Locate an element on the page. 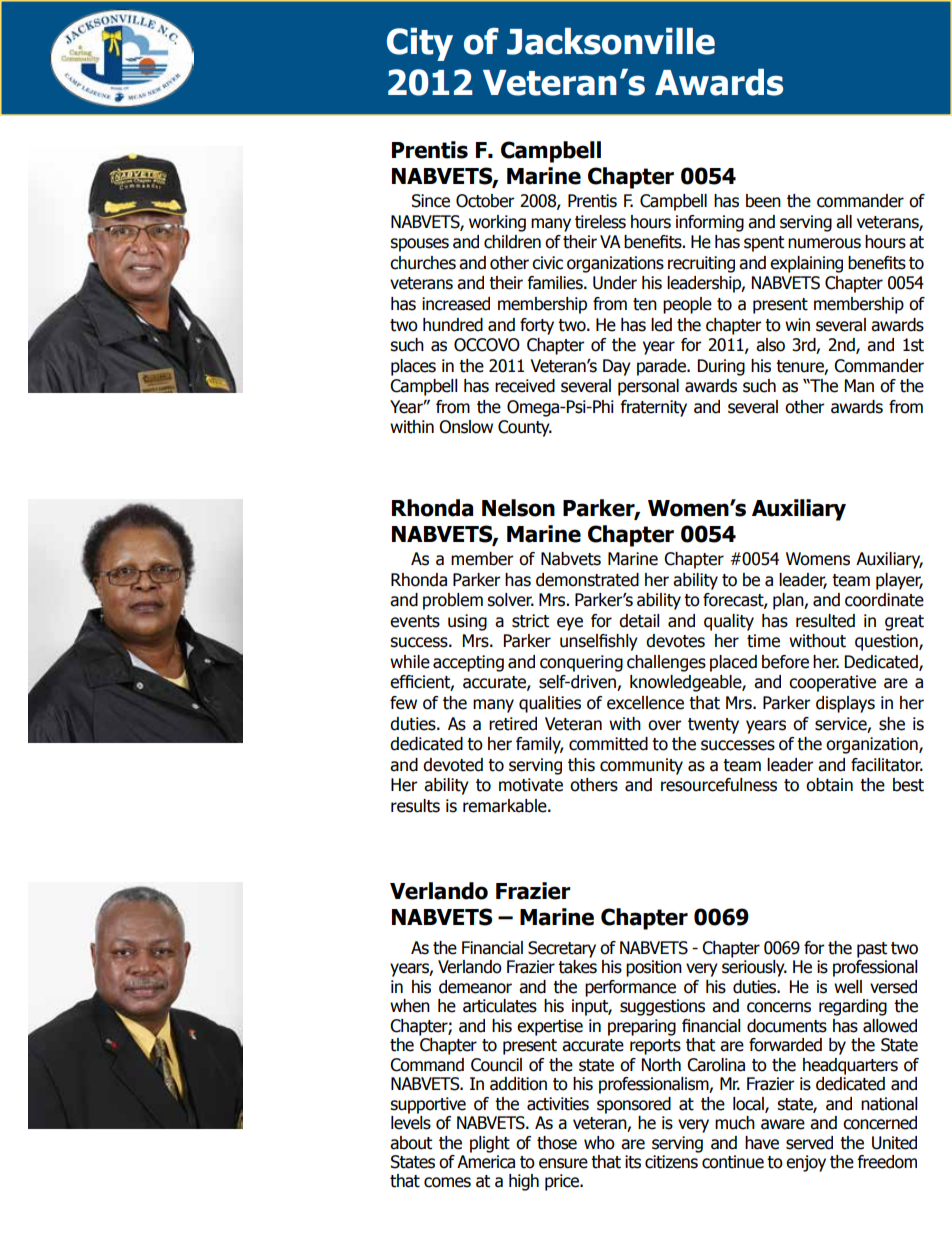 The height and width of the image is (1233, 952). using is located at coordinates (467, 622).
